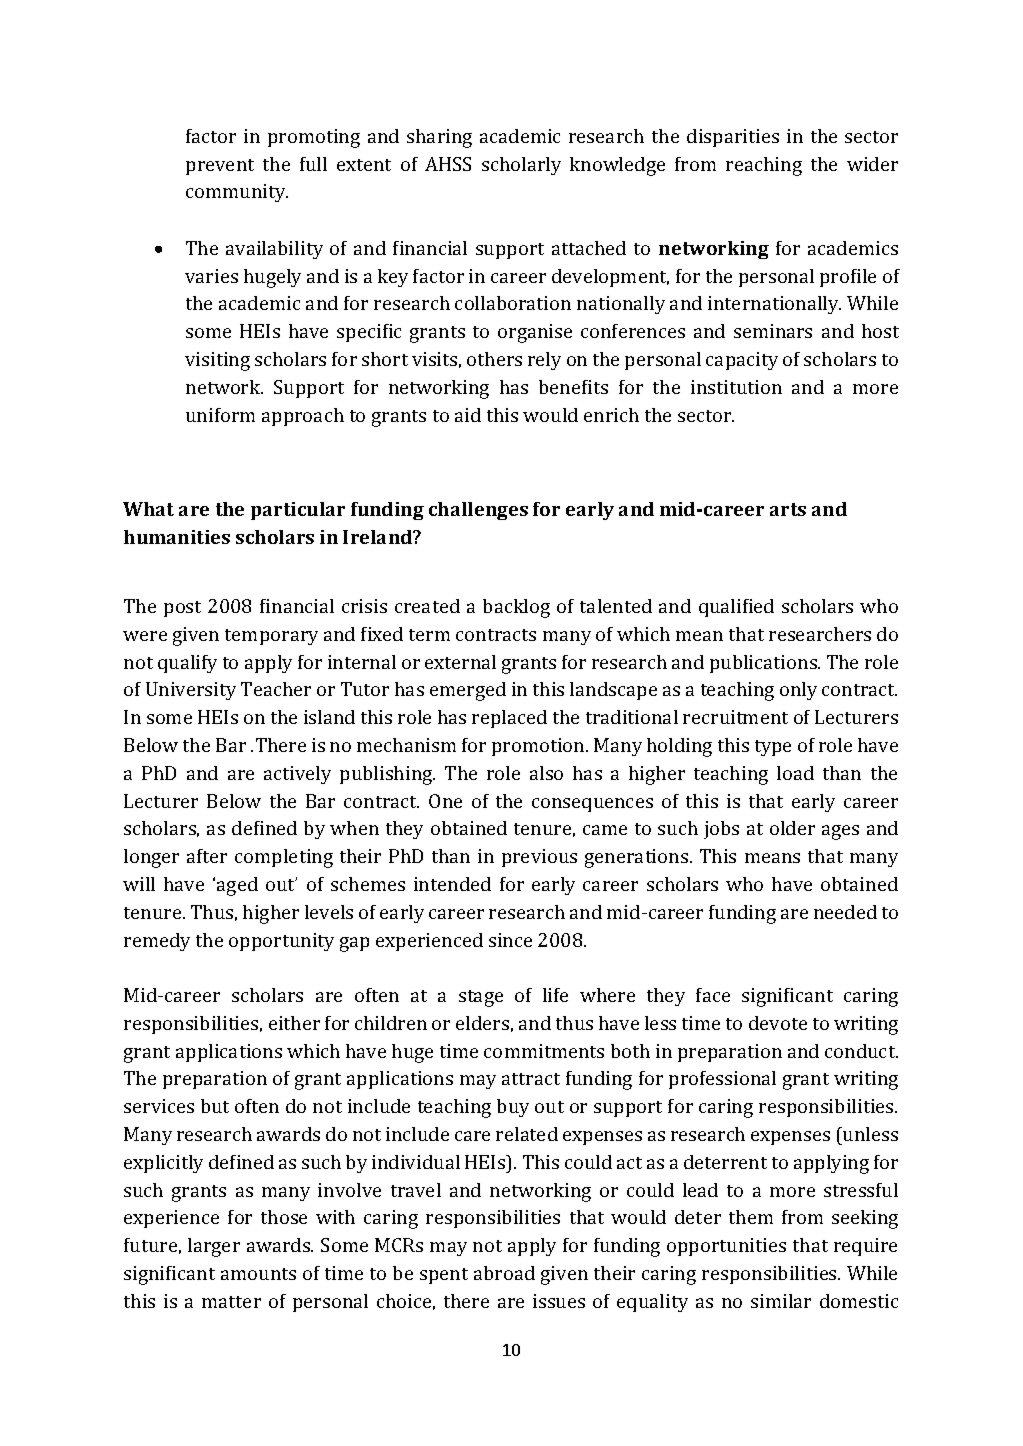 The height and width of the image is (1446, 1023). Describe the element at coordinates (521, 166) in the image. I see `scholarly` at that location.
